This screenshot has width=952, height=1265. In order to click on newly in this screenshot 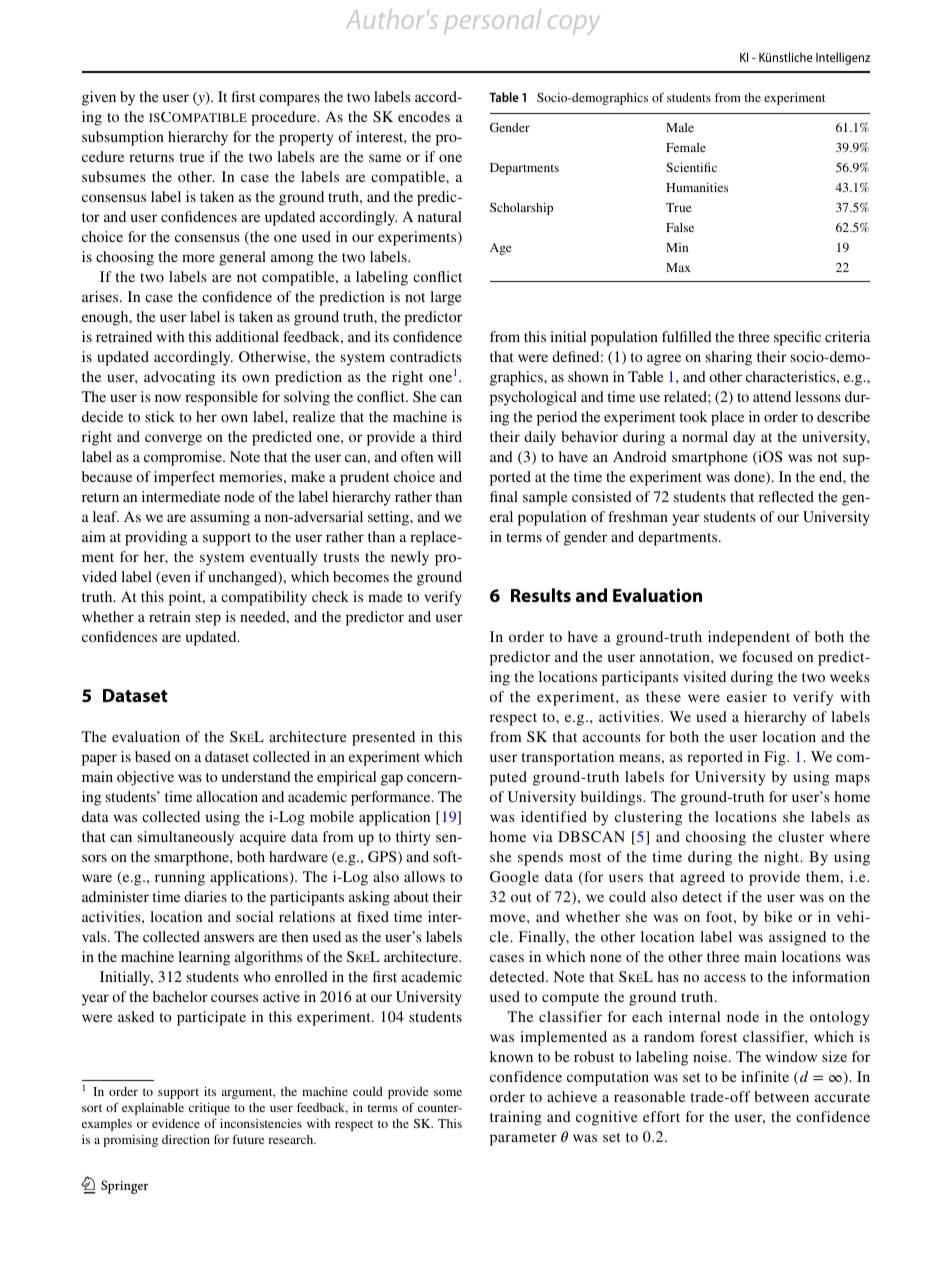, I will do `click(410, 558)`.
